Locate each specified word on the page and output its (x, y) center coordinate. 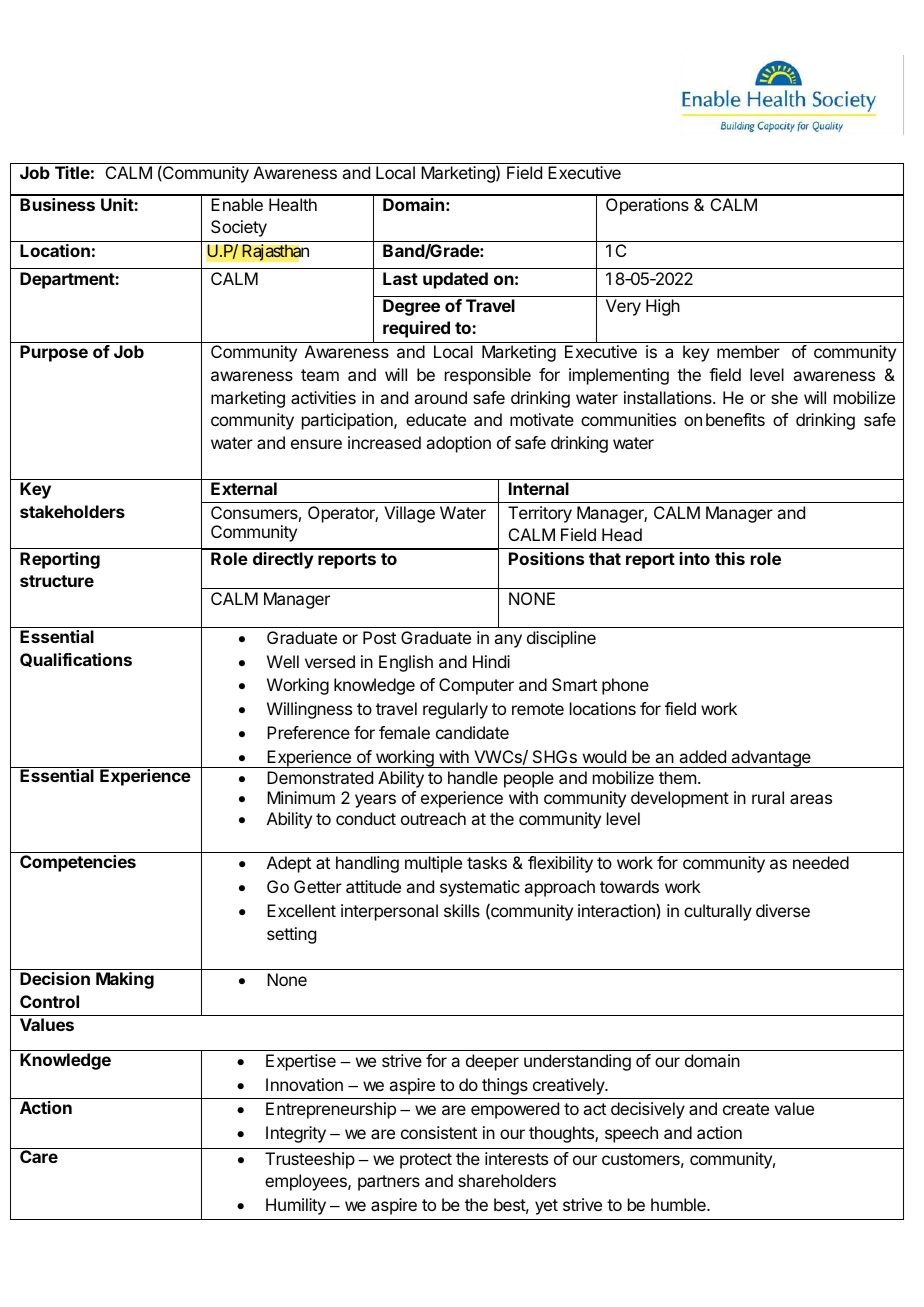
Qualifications (76, 660)
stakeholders (72, 511)
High (663, 307)
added (702, 756)
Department (68, 280)
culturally (718, 912)
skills (462, 910)
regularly (455, 710)
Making (125, 980)
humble (679, 1204)
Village (409, 514)
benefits (735, 419)
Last (400, 278)
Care (39, 1156)
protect (426, 1161)
